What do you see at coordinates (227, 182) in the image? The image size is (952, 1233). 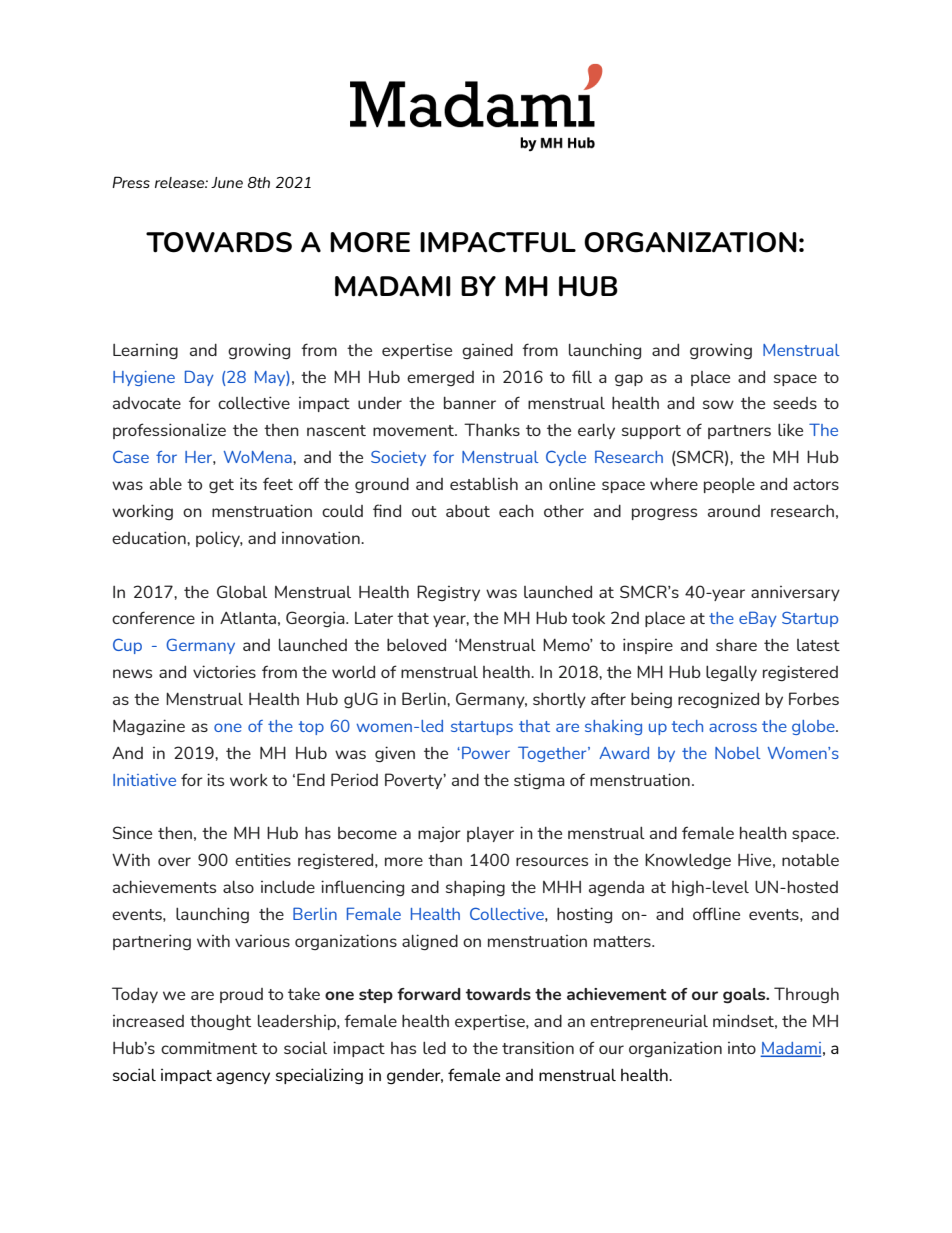 I see `June` at bounding box center [227, 182].
